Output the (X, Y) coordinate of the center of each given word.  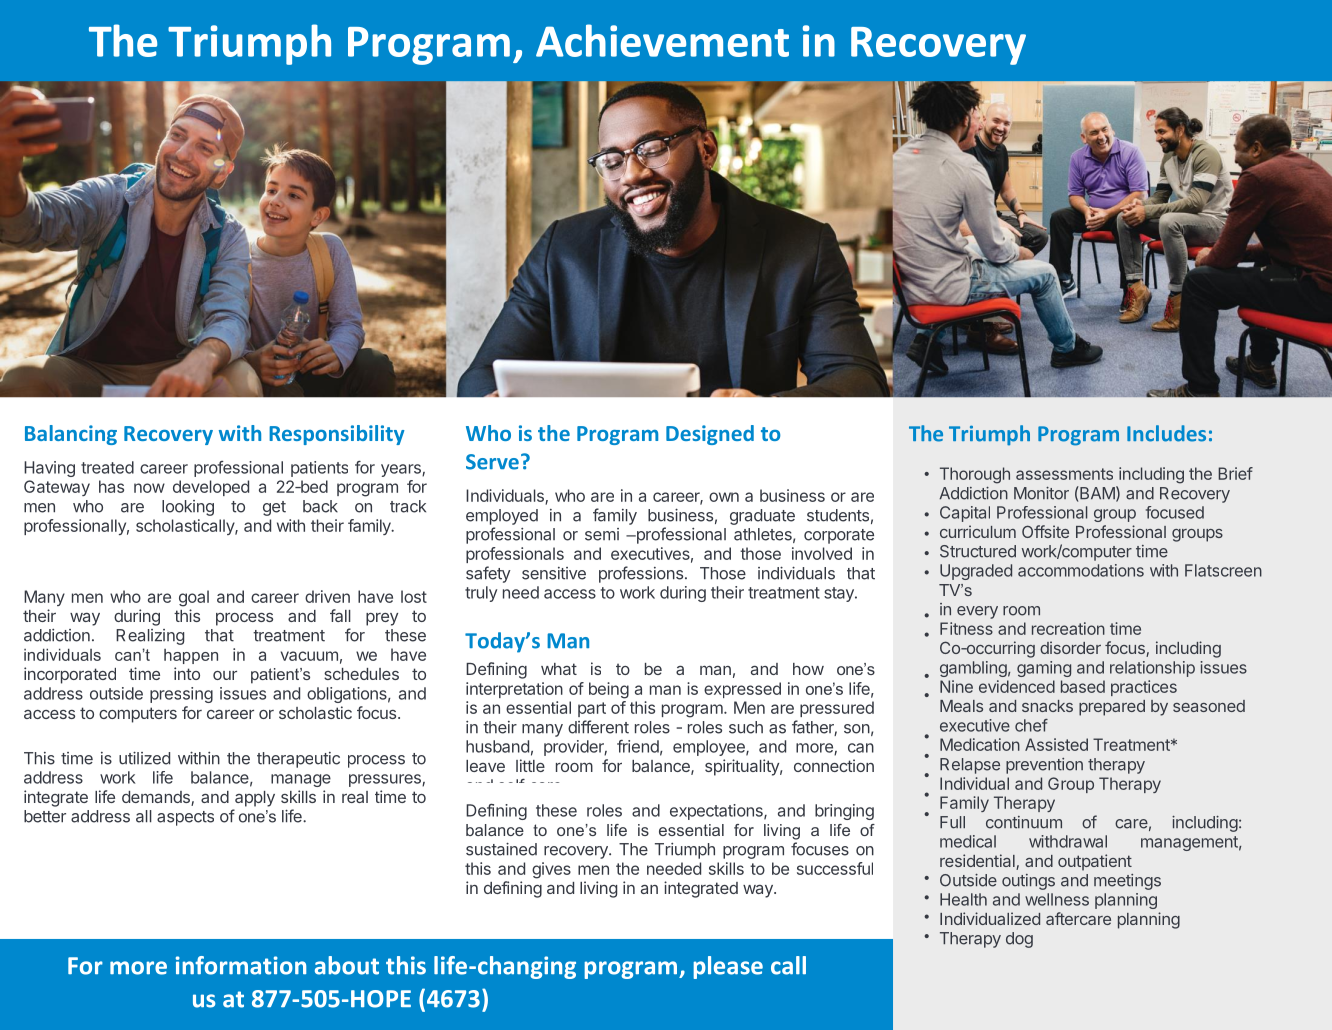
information (241, 965)
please (728, 967)
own (724, 497)
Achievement (662, 40)
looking (188, 508)
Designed (710, 435)
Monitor (1041, 493)
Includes (1166, 433)
